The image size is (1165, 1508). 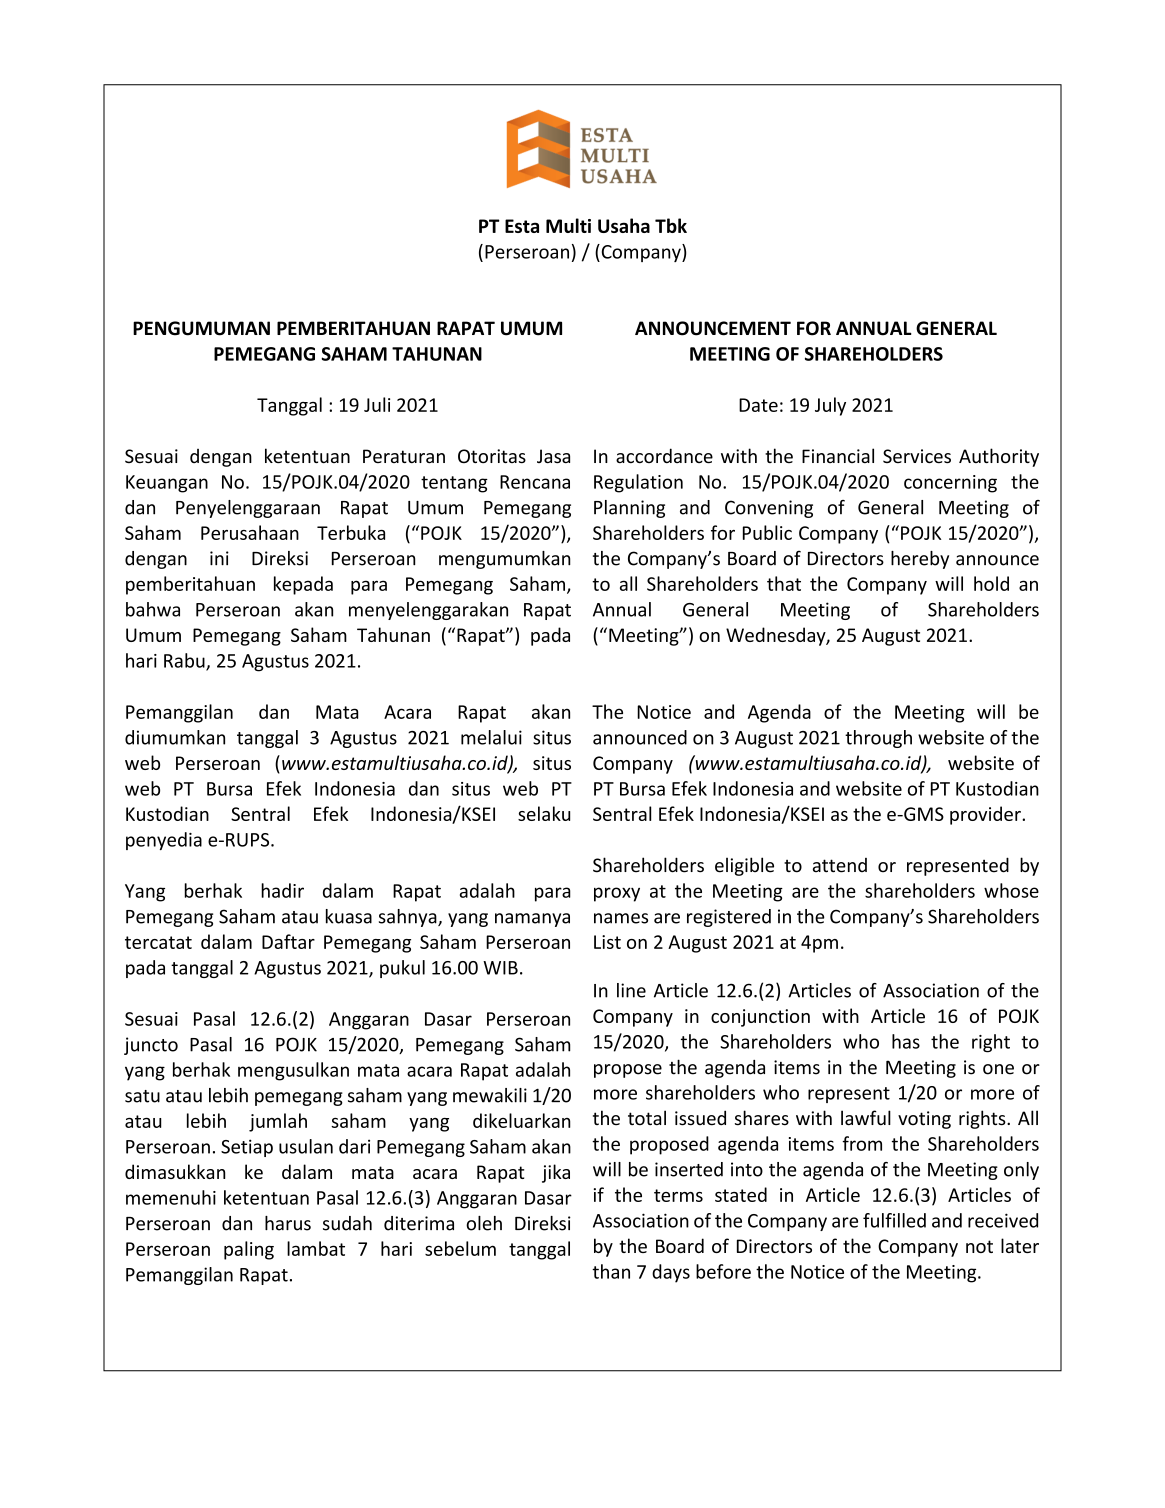 I want to click on Services, so click(x=917, y=456).
